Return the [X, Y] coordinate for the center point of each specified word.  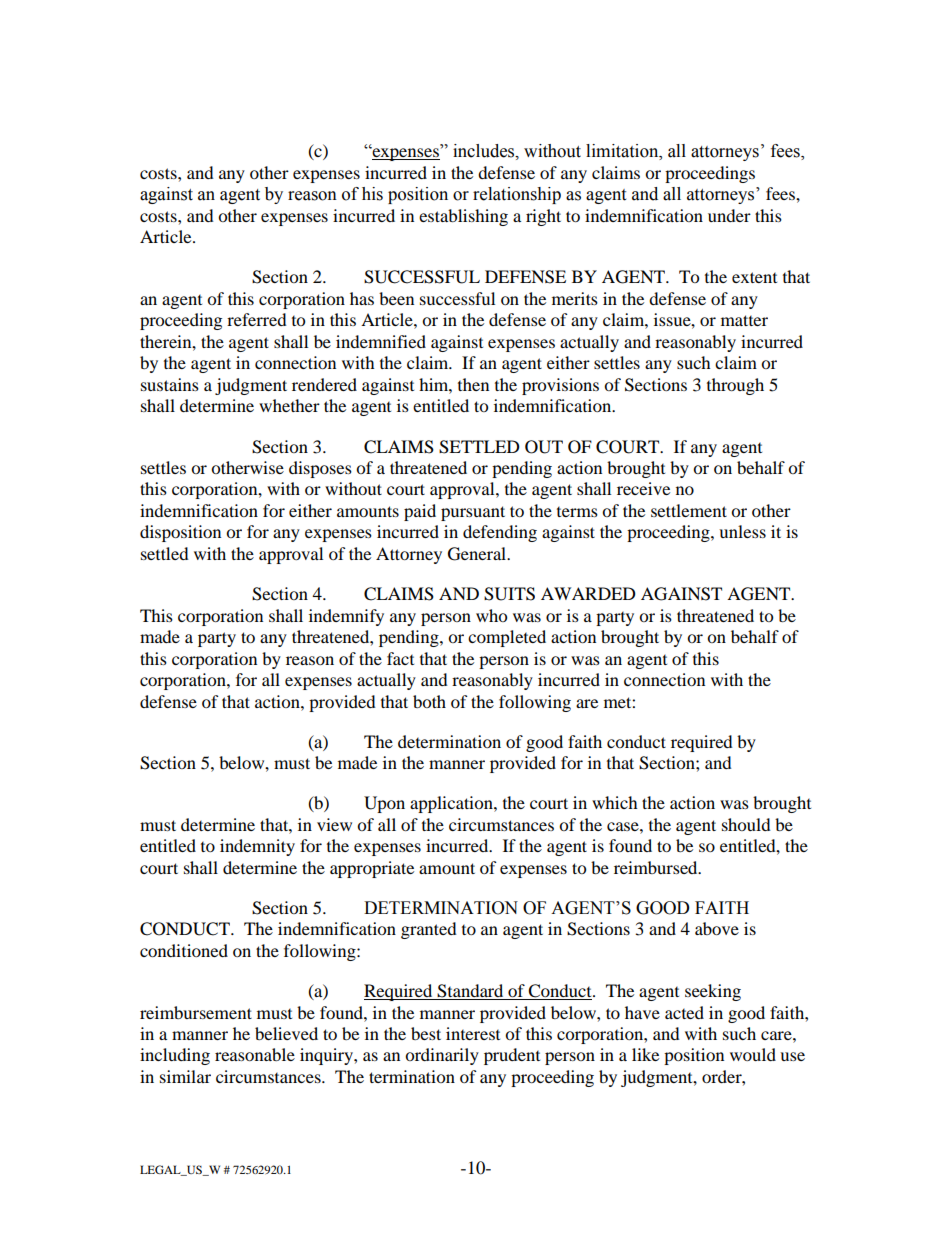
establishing [463, 217]
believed [286, 1033]
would [753, 1054]
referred [257, 319]
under [729, 215]
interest [473, 1033]
